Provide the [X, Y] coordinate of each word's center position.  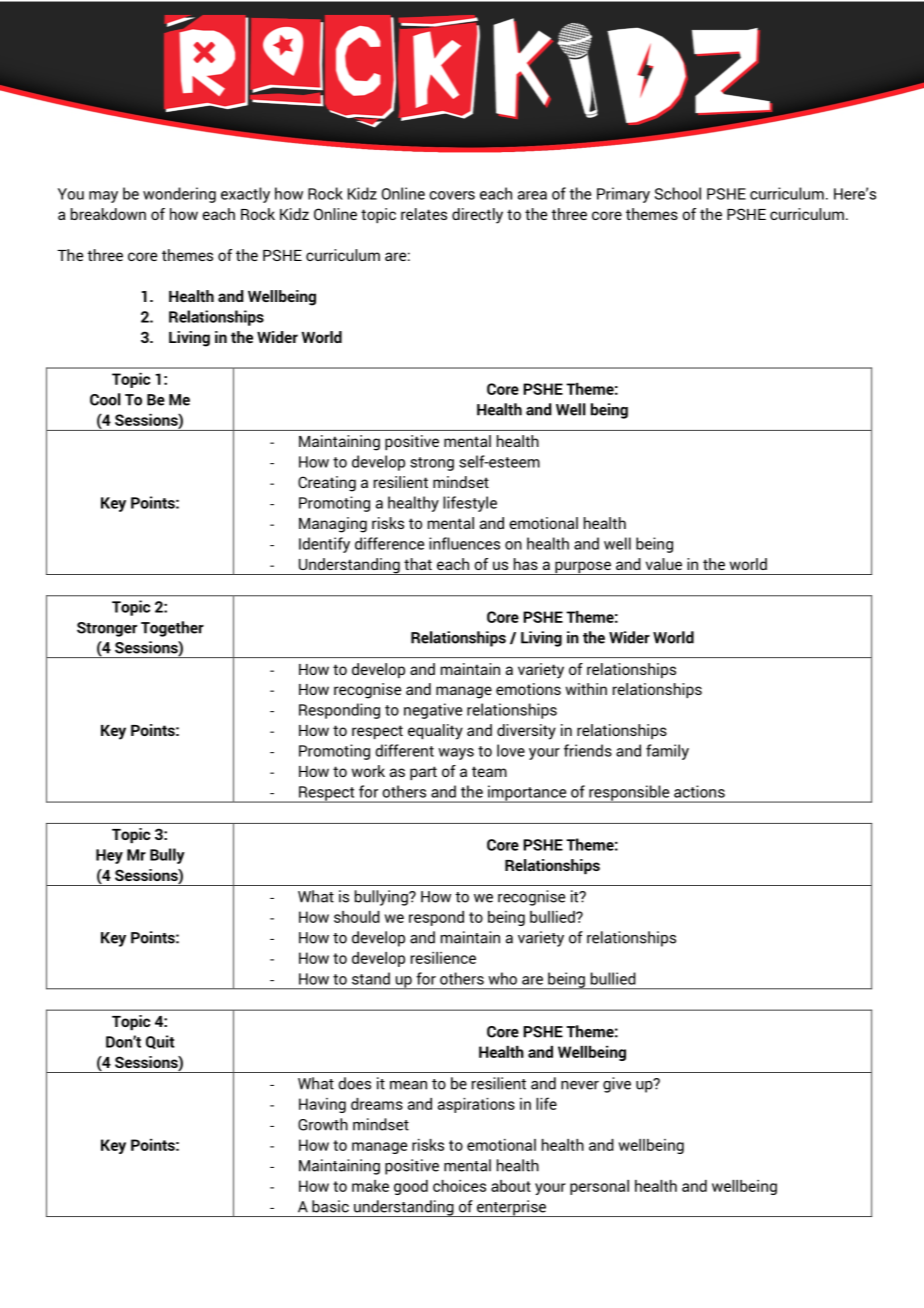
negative [433, 711]
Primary [623, 195]
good [411, 1187]
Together [172, 629]
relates [424, 214]
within [586, 689]
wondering [179, 195]
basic [330, 1206]
